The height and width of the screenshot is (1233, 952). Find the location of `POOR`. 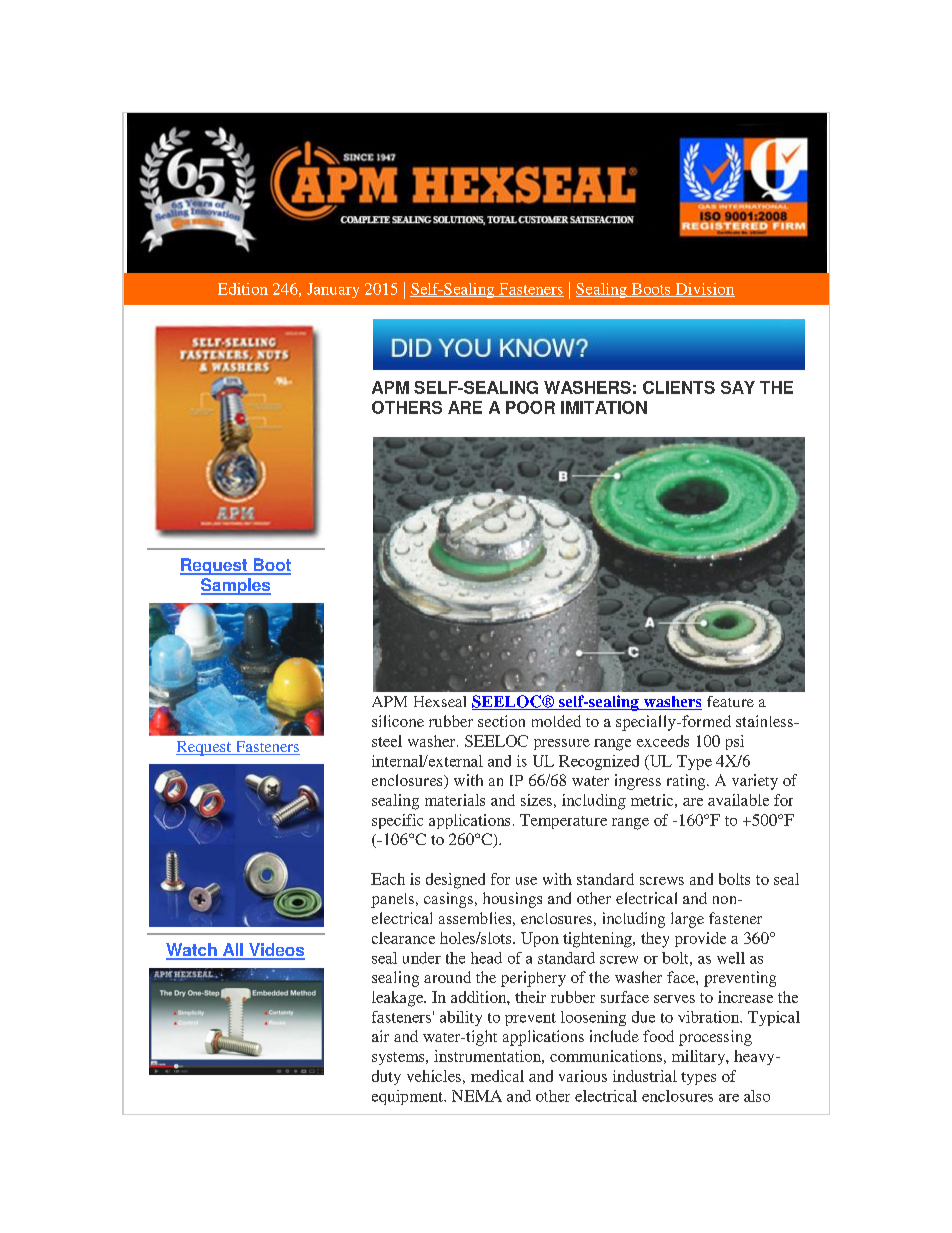

POOR is located at coordinates (530, 407).
